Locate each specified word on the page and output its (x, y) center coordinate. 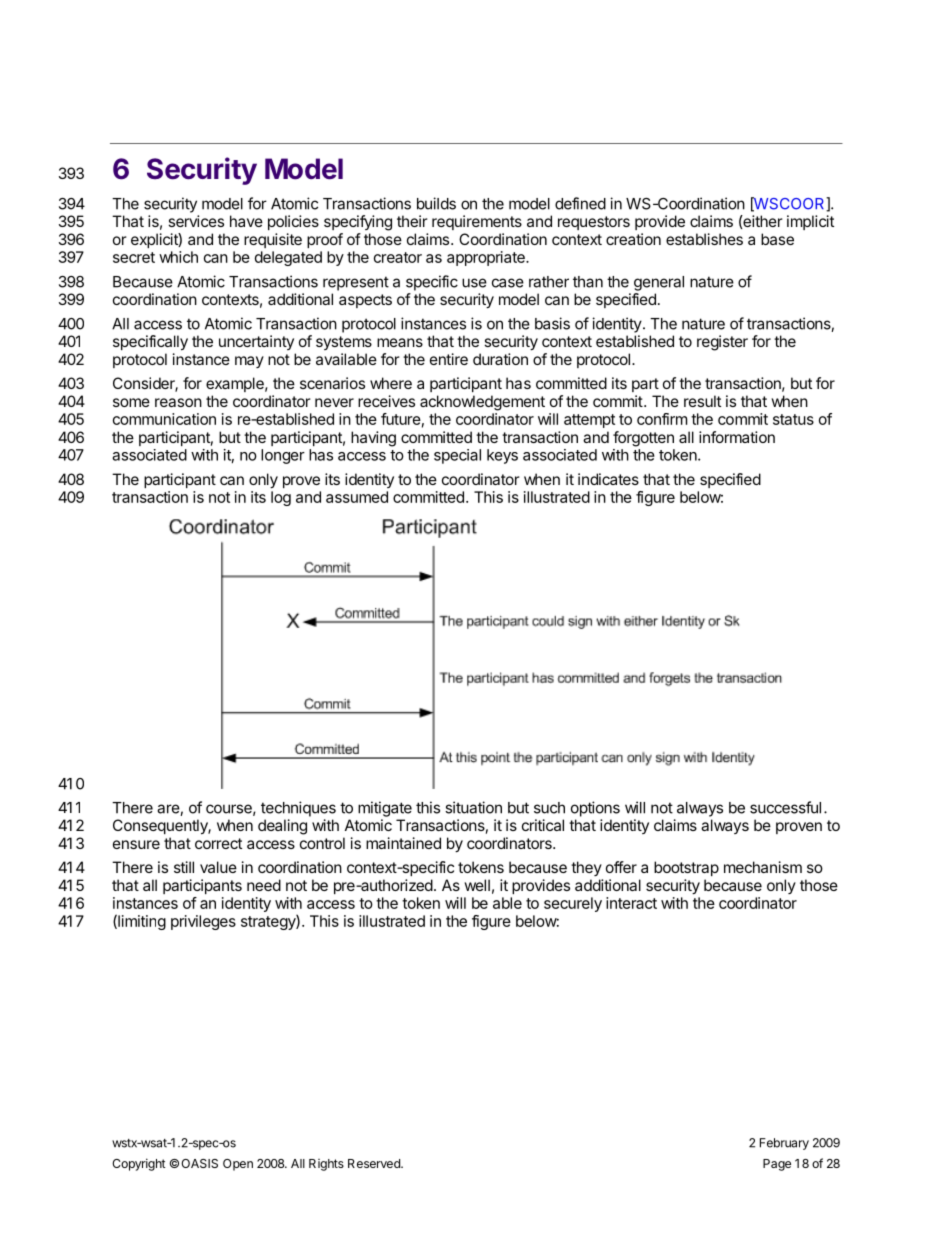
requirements (477, 222)
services (196, 221)
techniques (298, 809)
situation (473, 807)
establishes (704, 239)
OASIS (199, 1163)
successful (785, 807)
